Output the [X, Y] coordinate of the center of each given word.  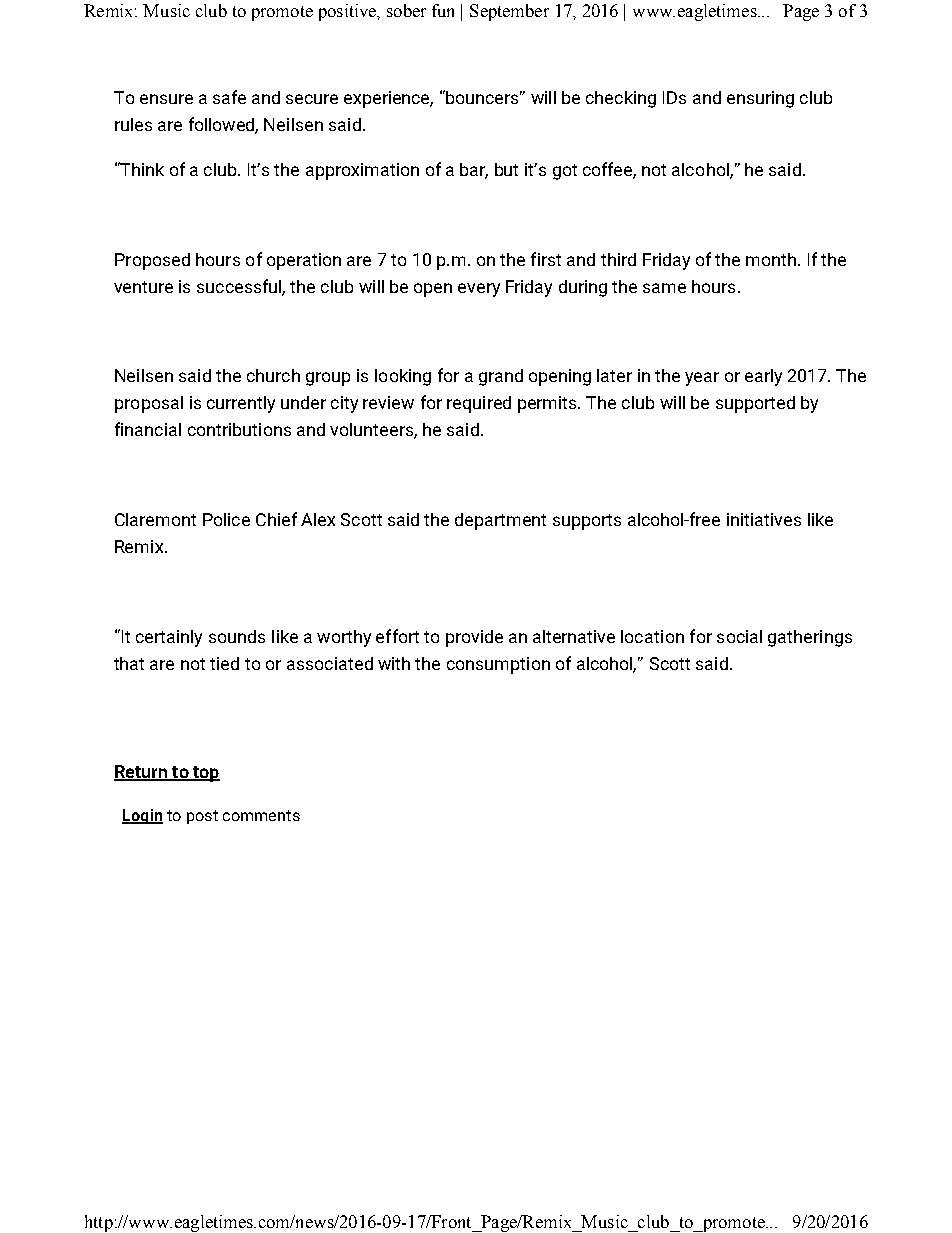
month [772, 259]
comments [261, 815]
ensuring [760, 99]
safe [229, 97]
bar [474, 170]
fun [443, 10]
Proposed [152, 261]
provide [474, 638]
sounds [237, 636]
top [205, 774]
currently [241, 404]
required [479, 404]
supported [755, 404]
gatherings [810, 638]
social [739, 636]
